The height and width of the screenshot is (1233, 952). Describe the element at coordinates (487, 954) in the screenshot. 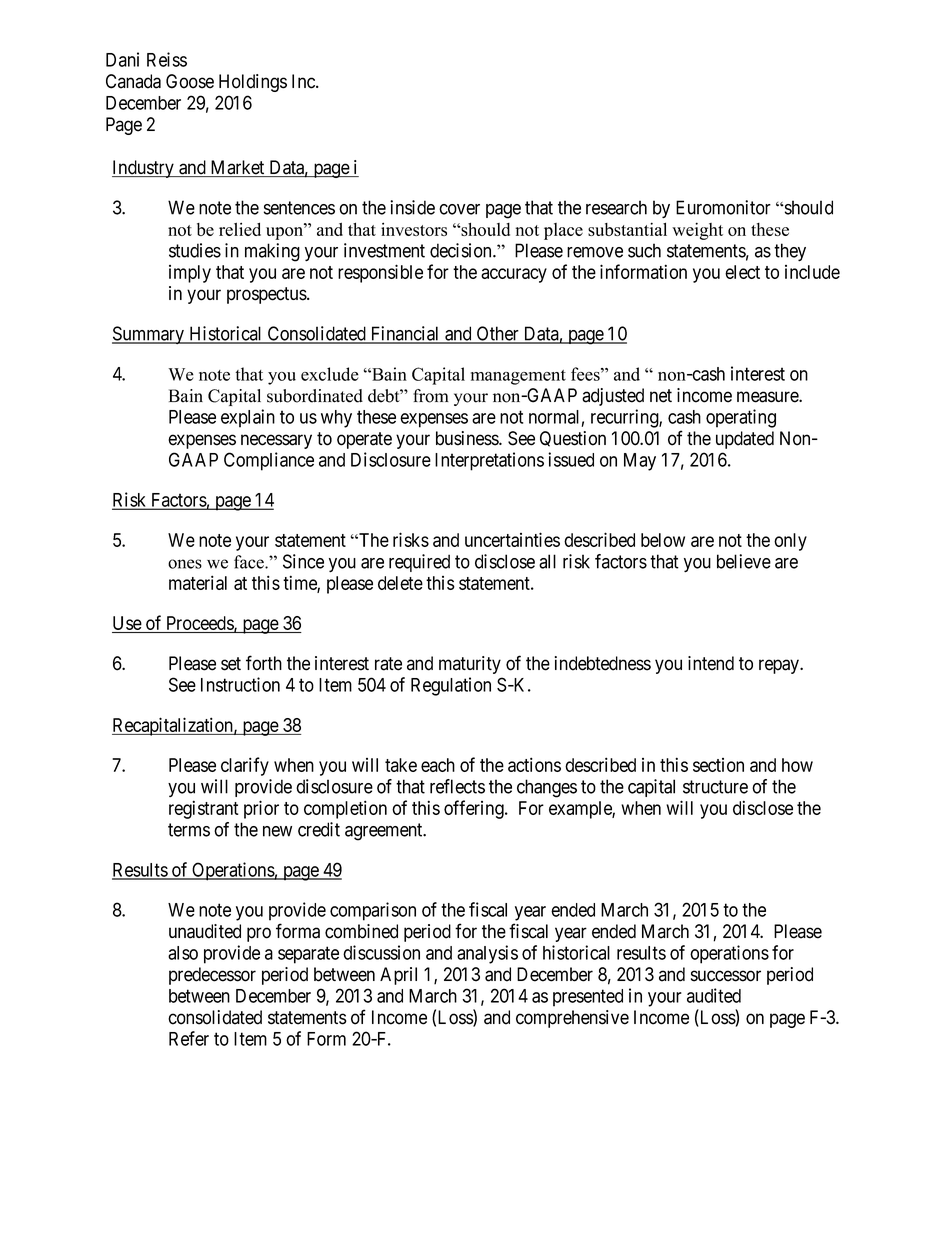

I see `analysis` at that location.
